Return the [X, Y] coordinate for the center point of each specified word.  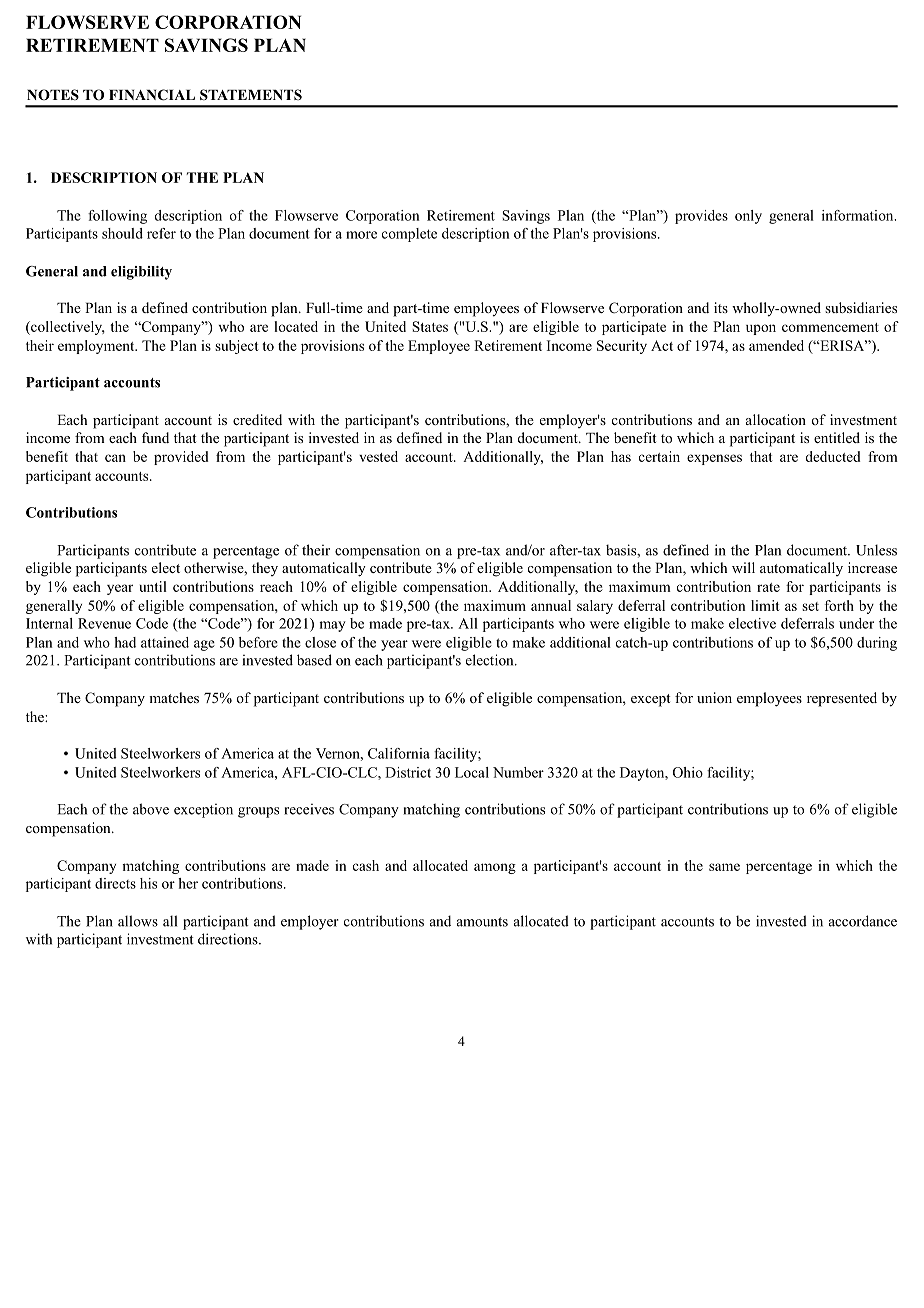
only [748, 217]
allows [138, 921]
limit [765, 605]
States [430, 326]
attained [165, 642]
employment [97, 347]
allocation [776, 419]
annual [551, 605]
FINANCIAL [152, 95]
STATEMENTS [251, 94]
